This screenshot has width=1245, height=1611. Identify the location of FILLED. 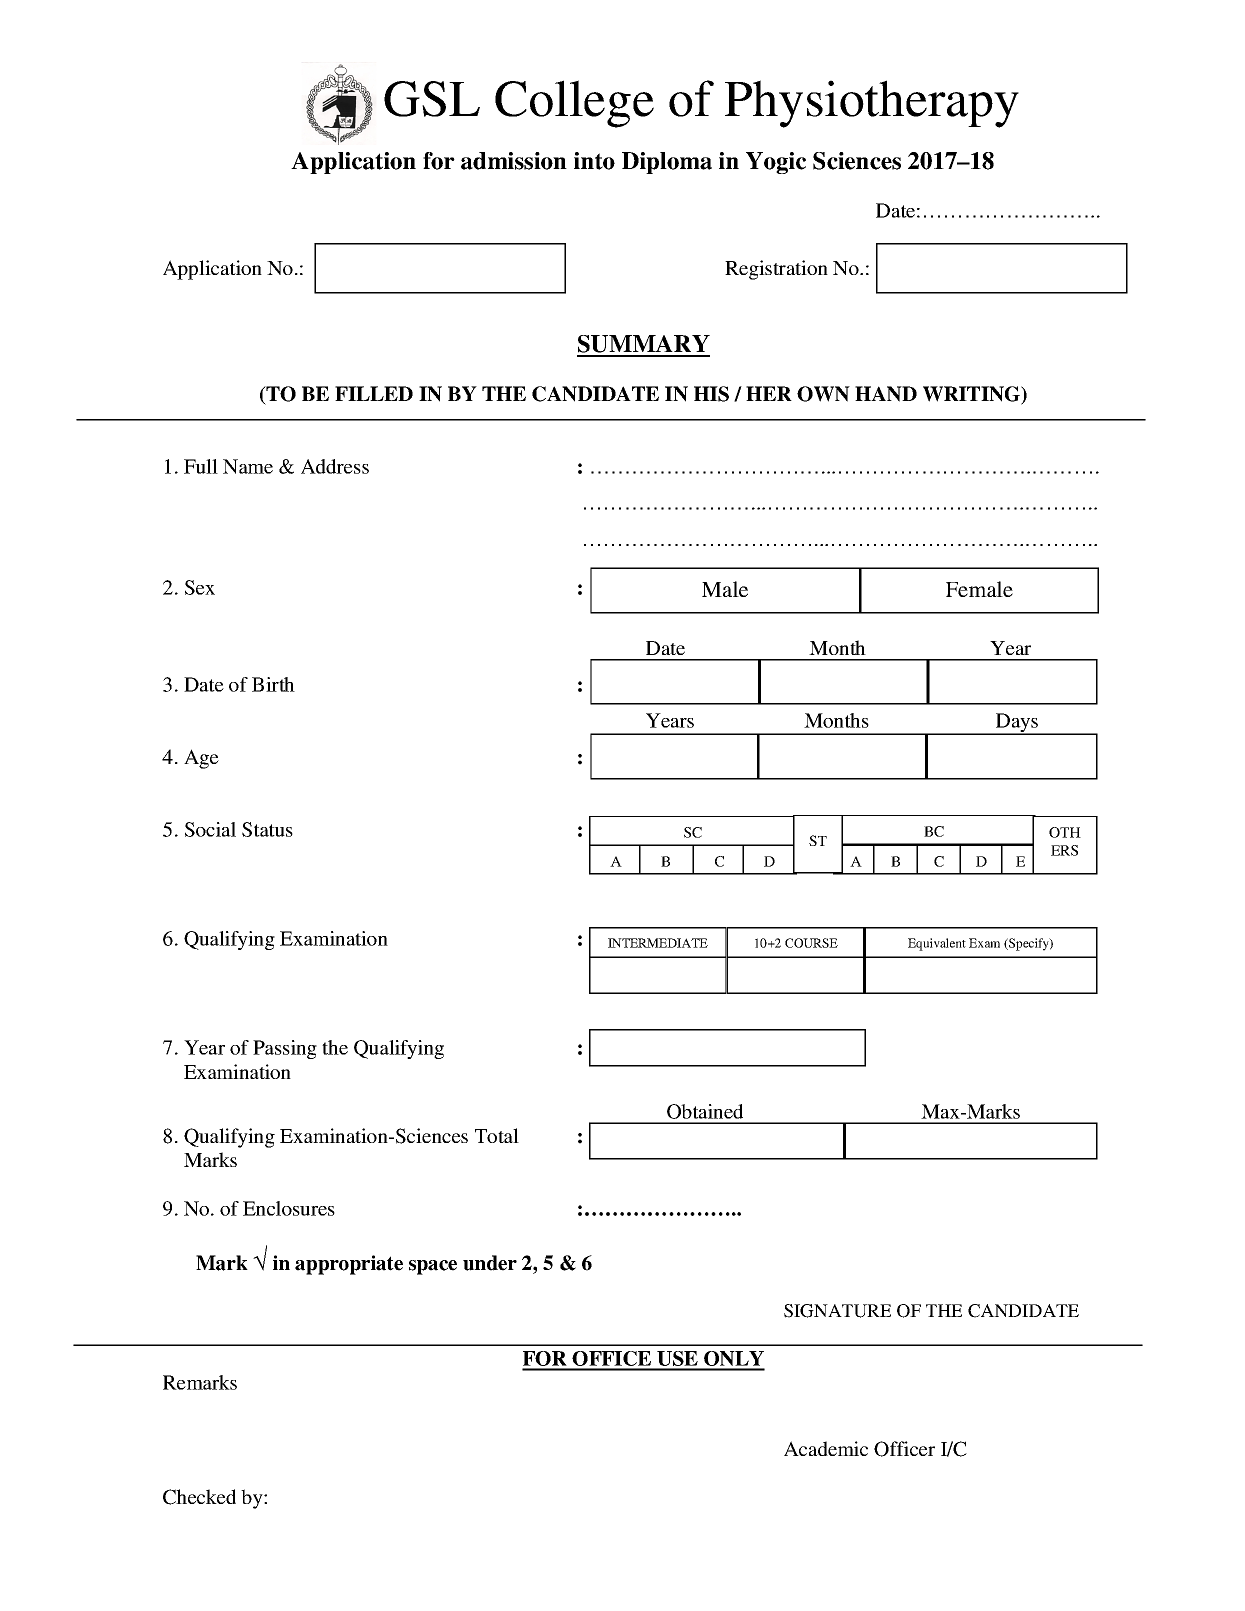
(374, 393).
